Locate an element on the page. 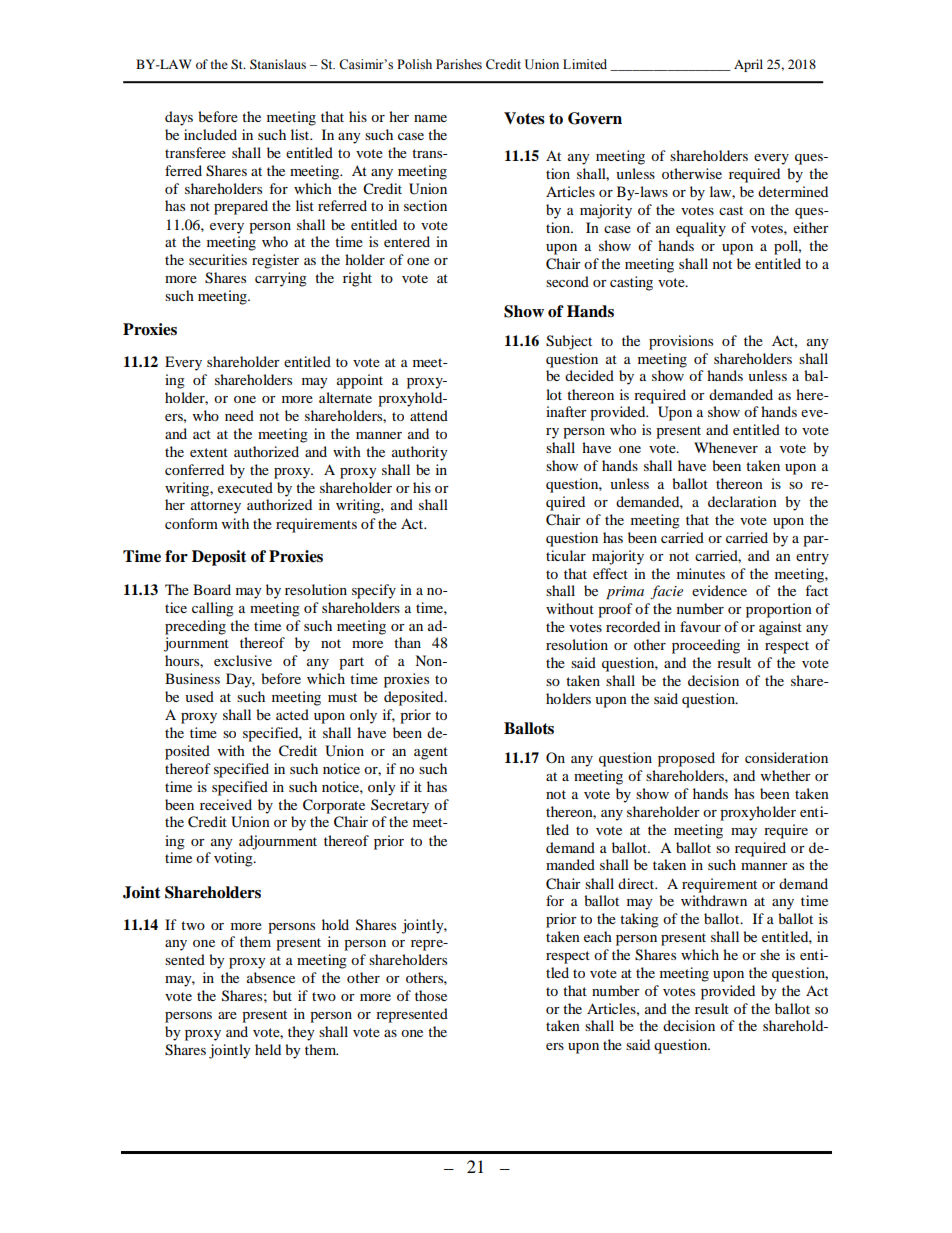  included is located at coordinates (210, 134).
